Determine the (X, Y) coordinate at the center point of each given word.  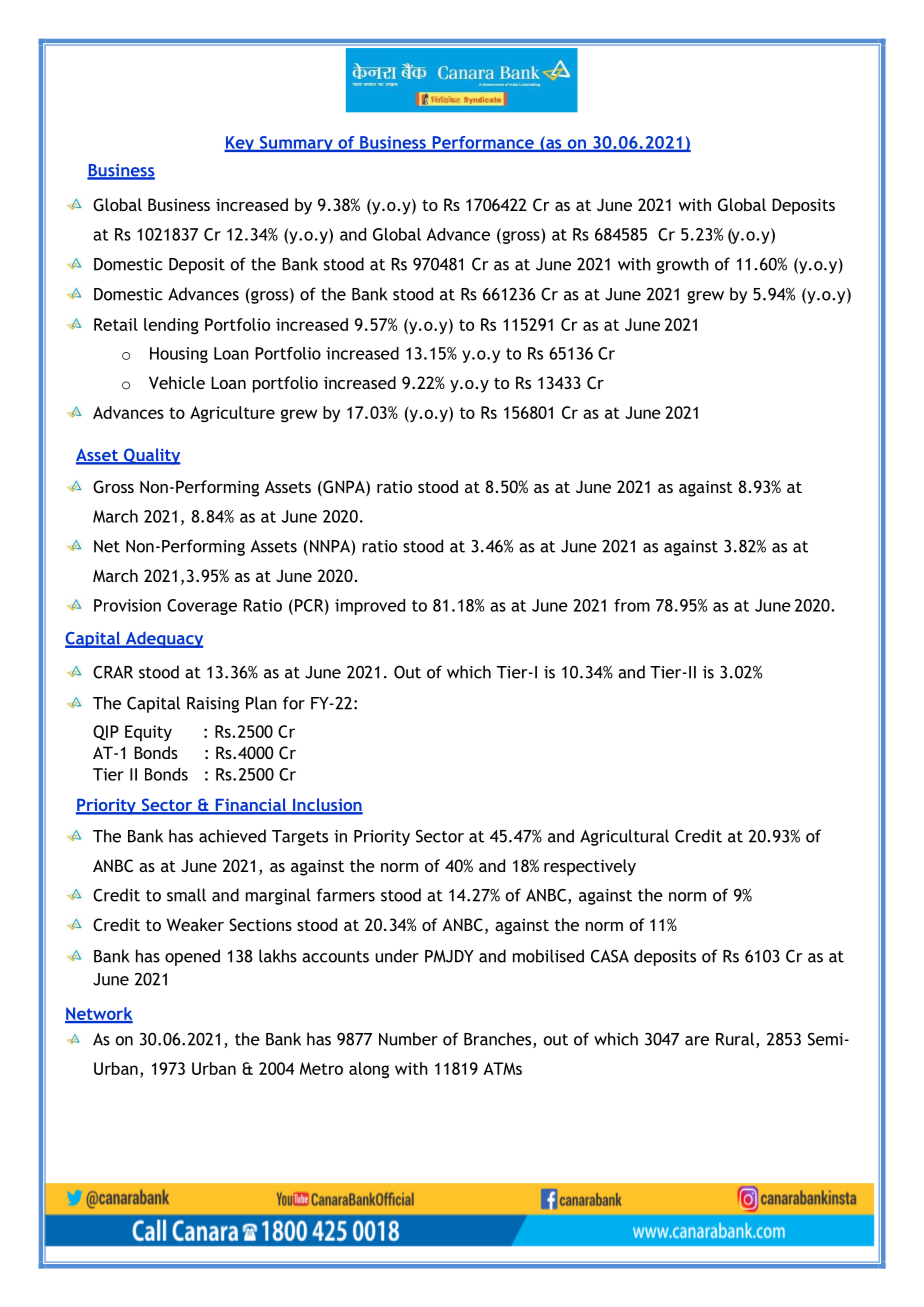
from (632, 605)
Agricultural (624, 837)
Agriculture (232, 414)
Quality (151, 456)
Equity (148, 733)
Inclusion (327, 806)
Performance (483, 143)
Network (99, 1014)
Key (240, 144)
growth (683, 265)
